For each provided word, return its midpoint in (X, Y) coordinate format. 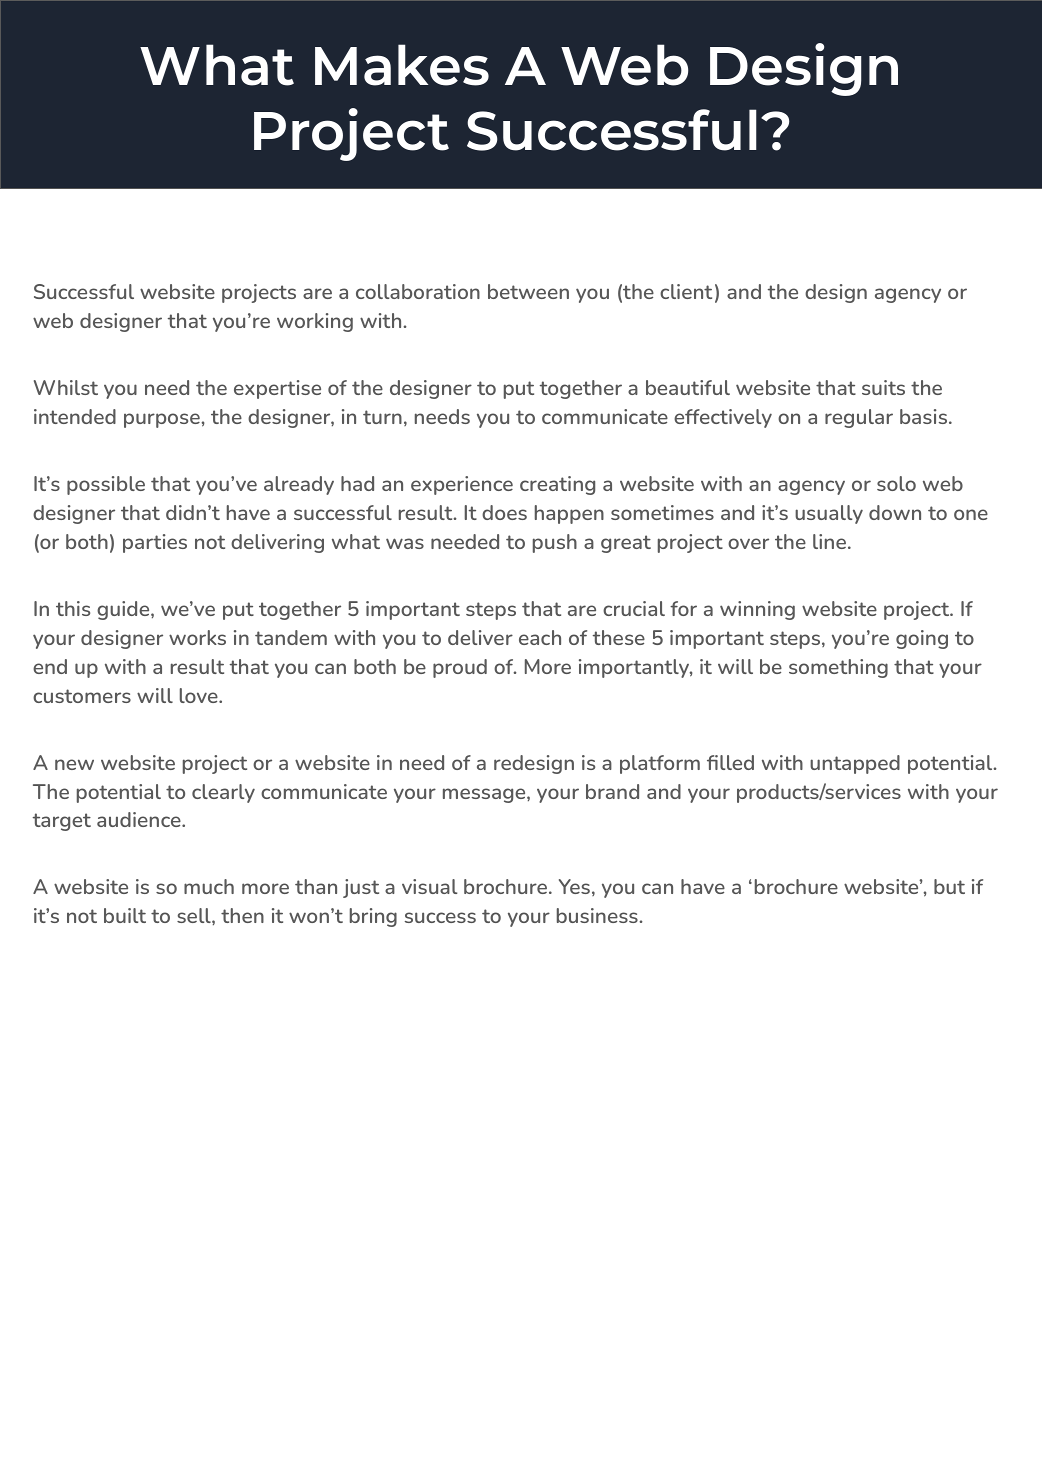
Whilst (66, 387)
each (540, 637)
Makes (402, 65)
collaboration (418, 291)
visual (429, 886)
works (197, 637)
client (686, 291)
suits (883, 387)
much (209, 886)
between (528, 291)
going (922, 639)
